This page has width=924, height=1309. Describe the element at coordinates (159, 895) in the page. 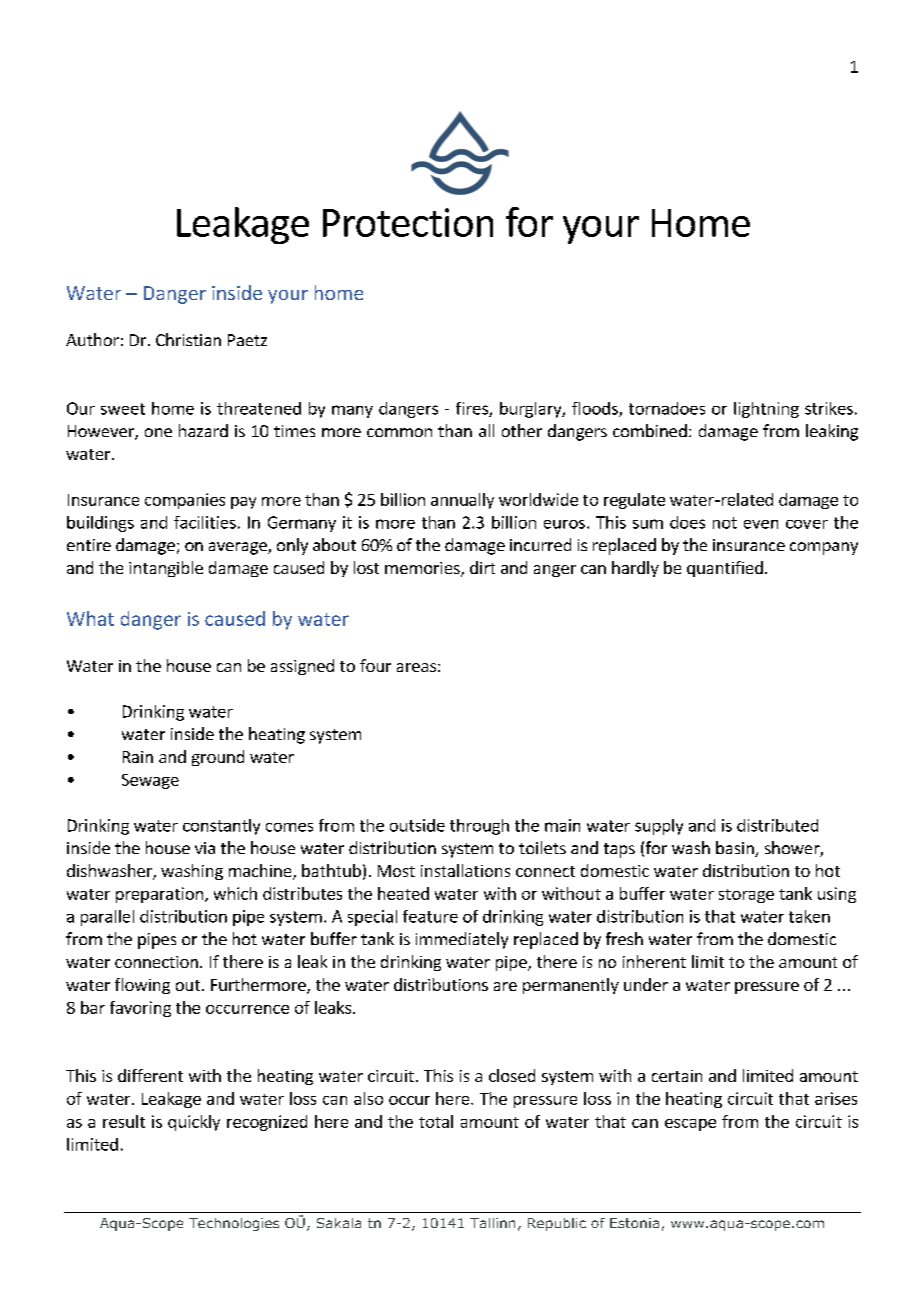

I see `preparation` at that location.
